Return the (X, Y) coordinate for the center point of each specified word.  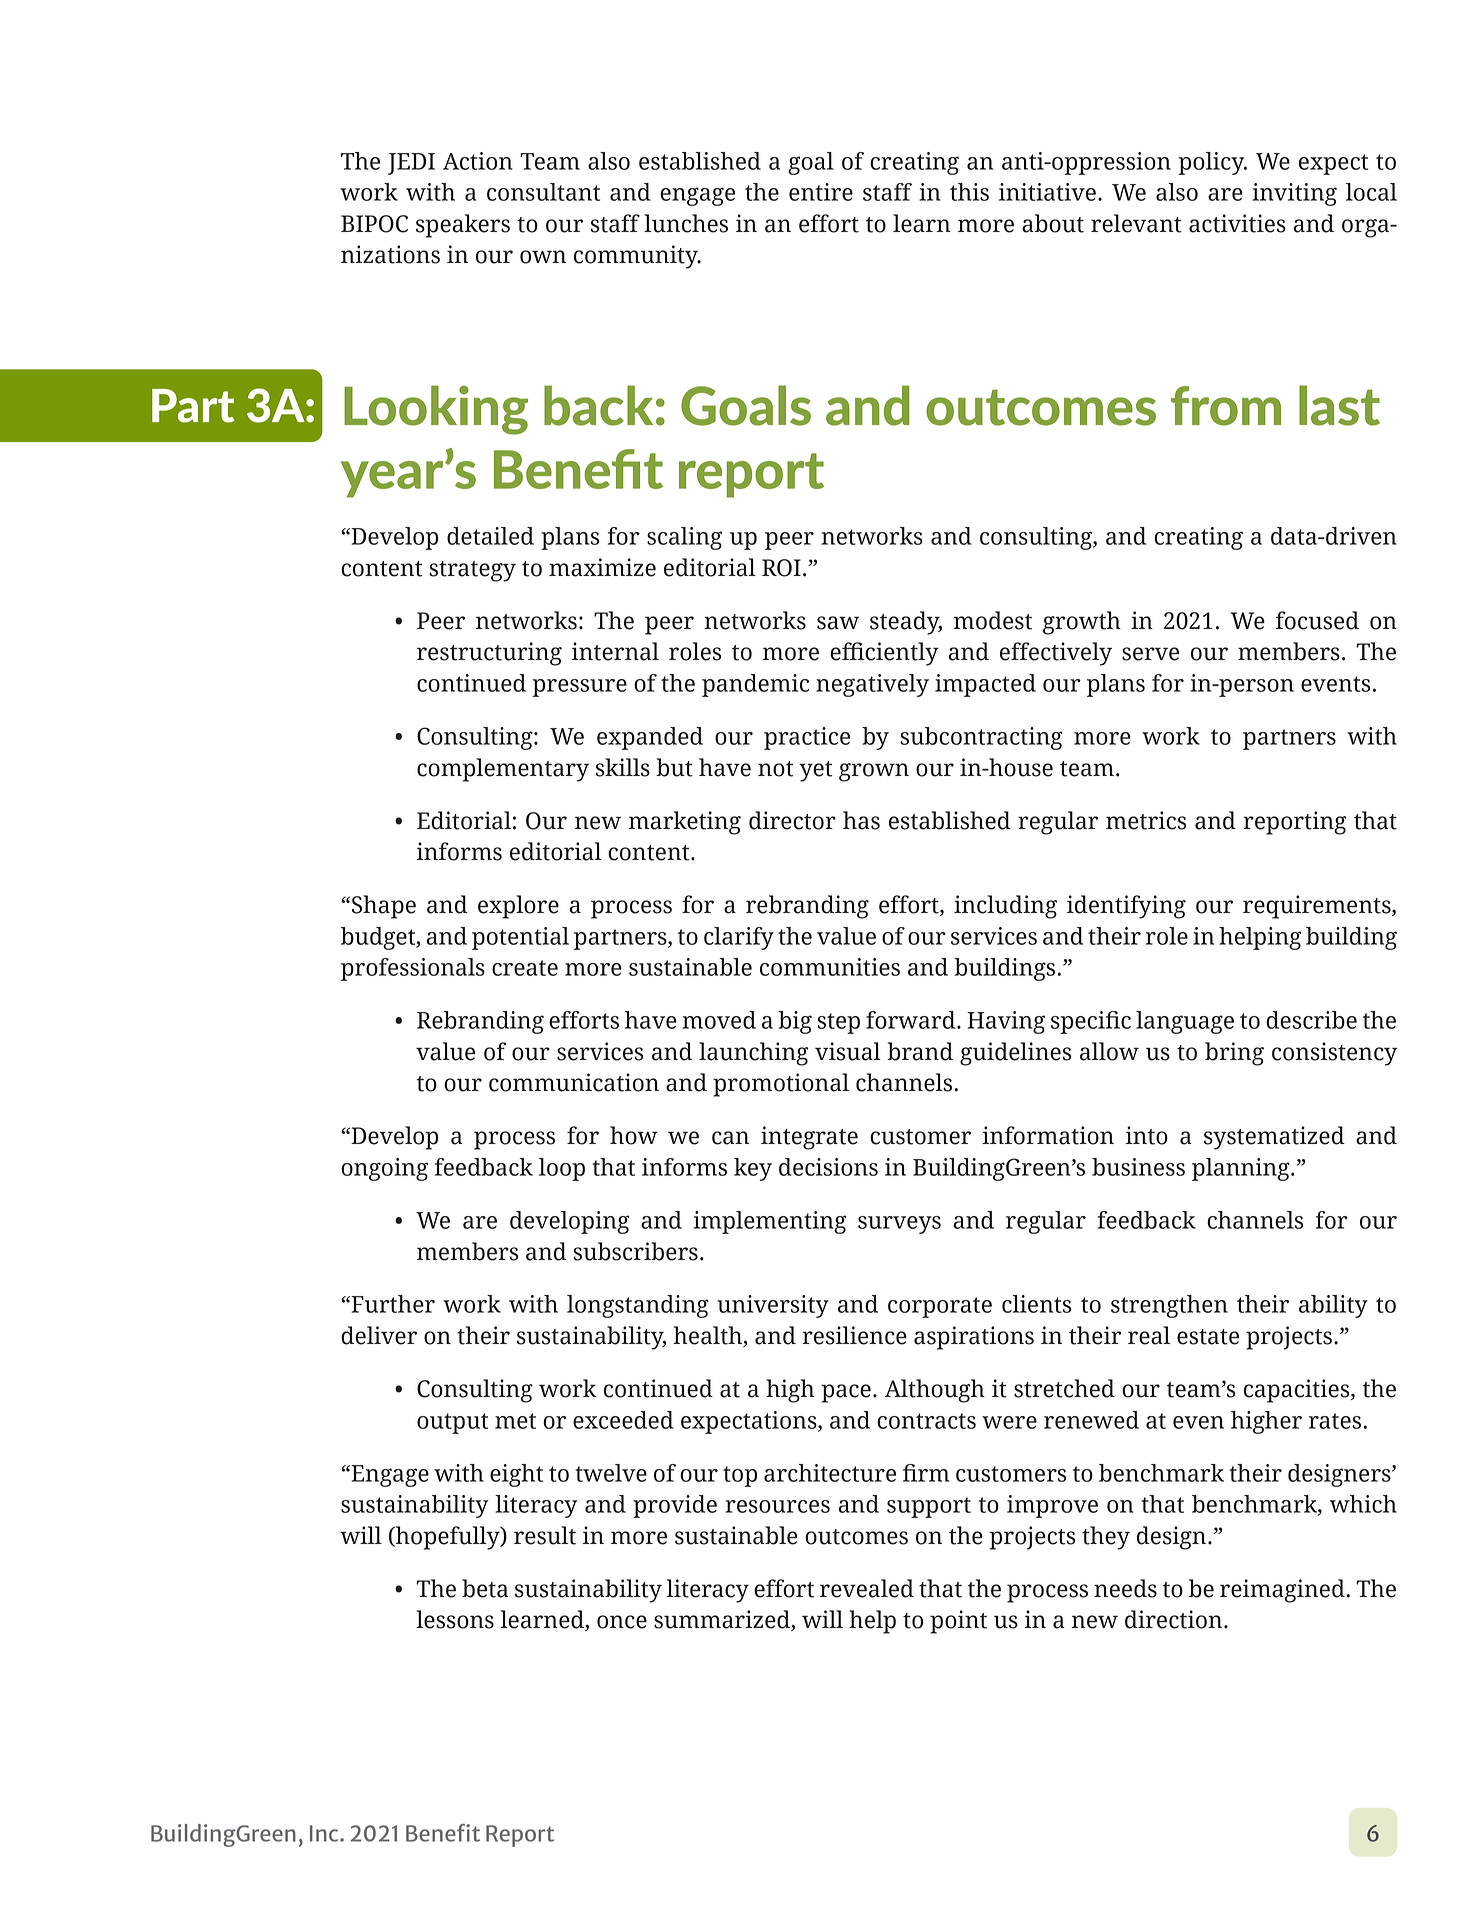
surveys (899, 1225)
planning (1242, 1169)
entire (821, 192)
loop (562, 1169)
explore (518, 907)
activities (1237, 223)
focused (1317, 620)
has (861, 820)
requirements (1318, 907)
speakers (463, 226)
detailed (490, 536)
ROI (781, 568)
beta (485, 1588)
